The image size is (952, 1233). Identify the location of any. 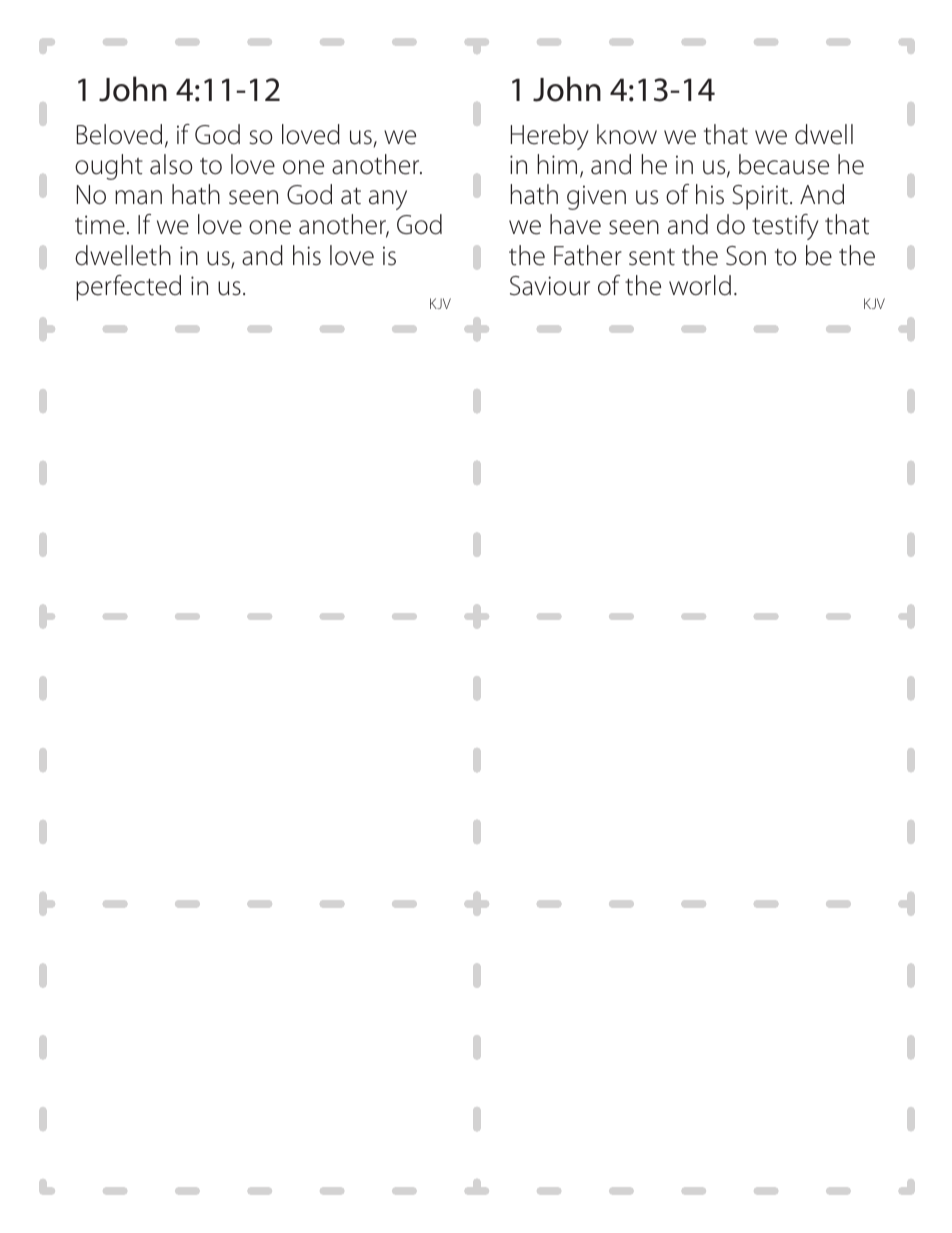
(388, 200).
